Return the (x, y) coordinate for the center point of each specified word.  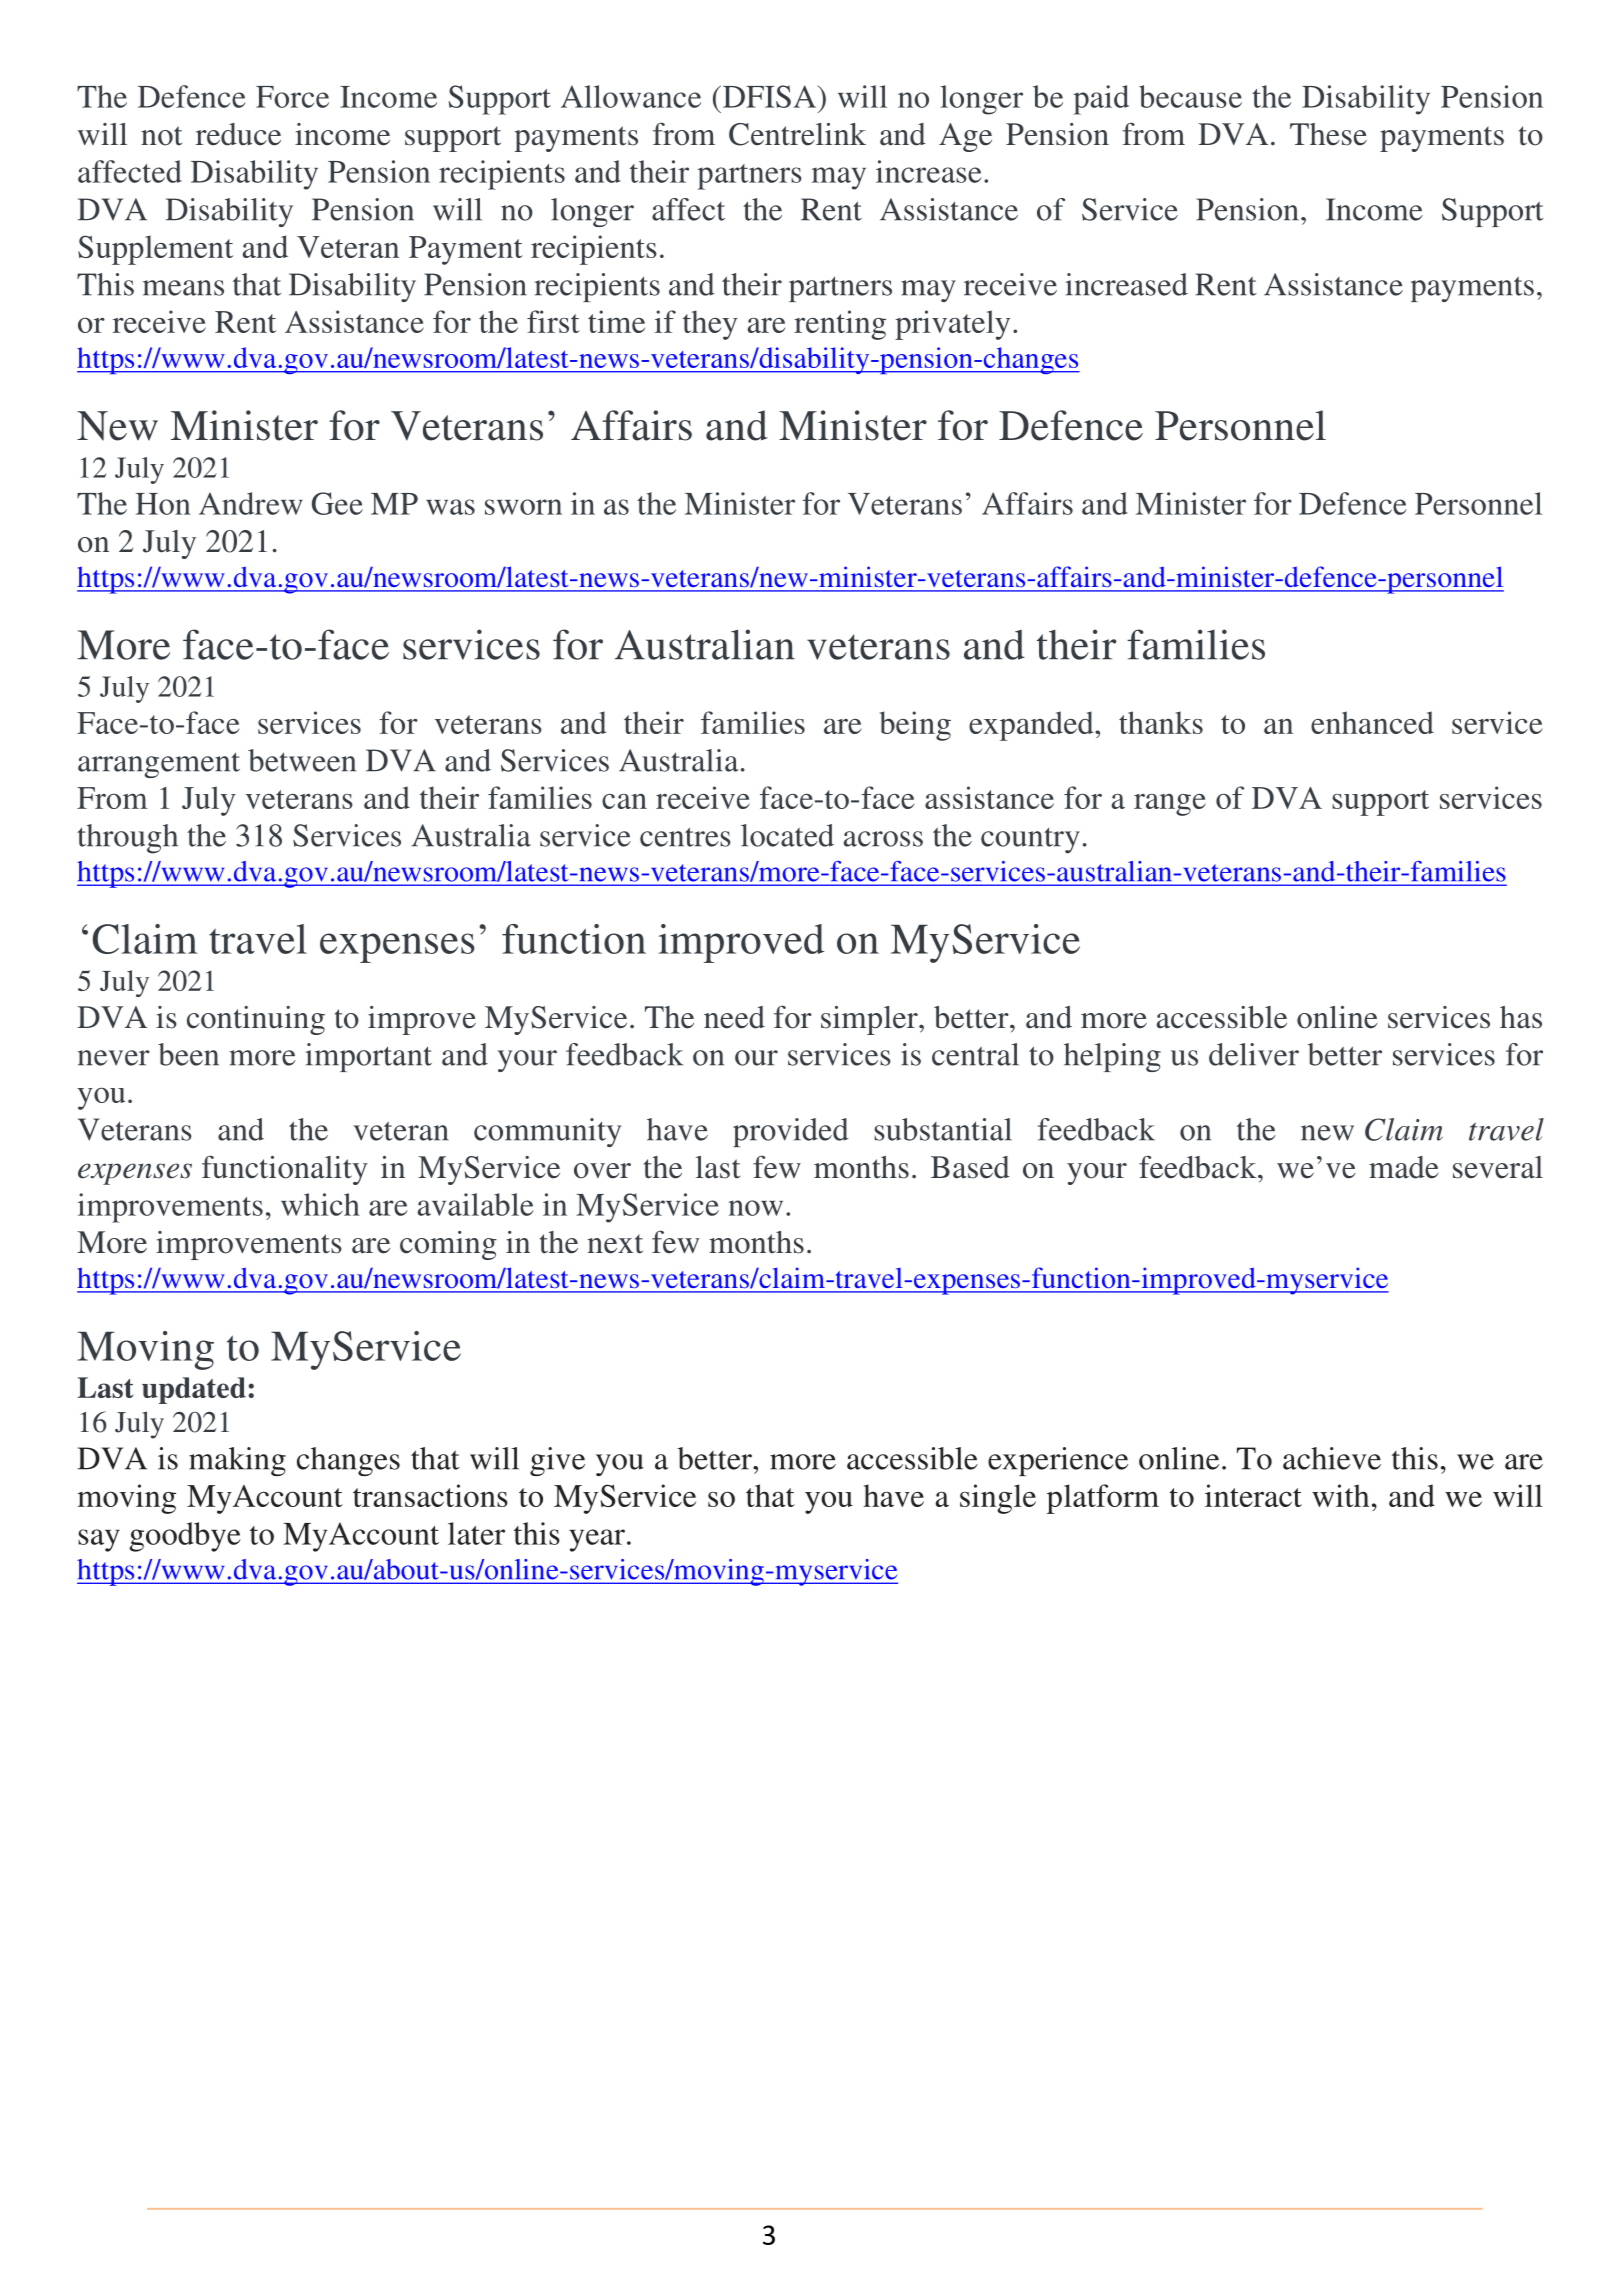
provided (791, 1132)
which (320, 1204)
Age (965, 137)
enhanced (1372, 722)
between (302, 760)
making (237, 1461)
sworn (523, 507)
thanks (1161, 722)
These (1328, 134)
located (787, 835)
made (1404, 1167)
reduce (238, 134)
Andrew (251, 503)
